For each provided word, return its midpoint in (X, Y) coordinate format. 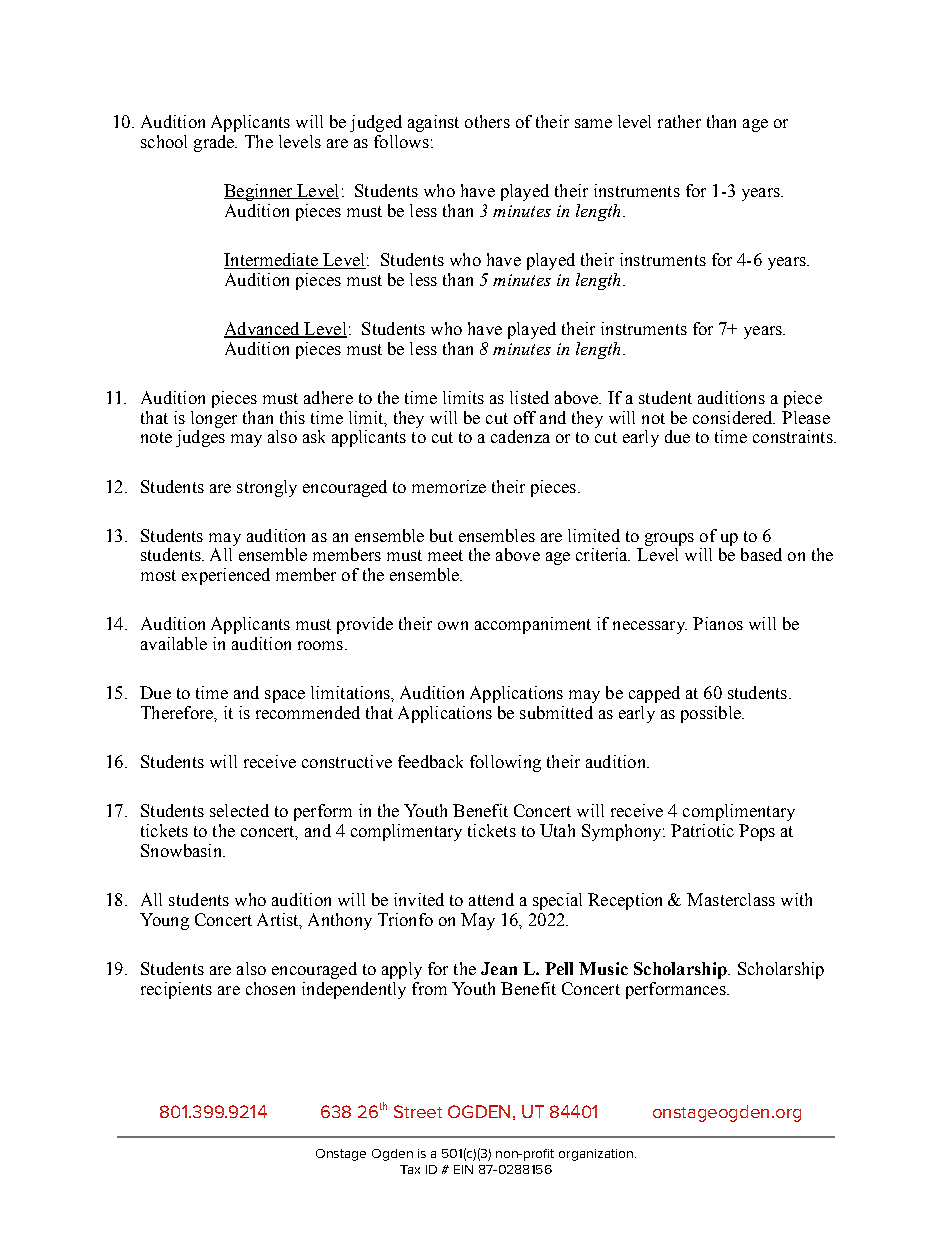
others (487, 121)
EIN (463, 1169)
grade (215, 143)
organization (596, 1155)
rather (679, 121)
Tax (410, 1169)
